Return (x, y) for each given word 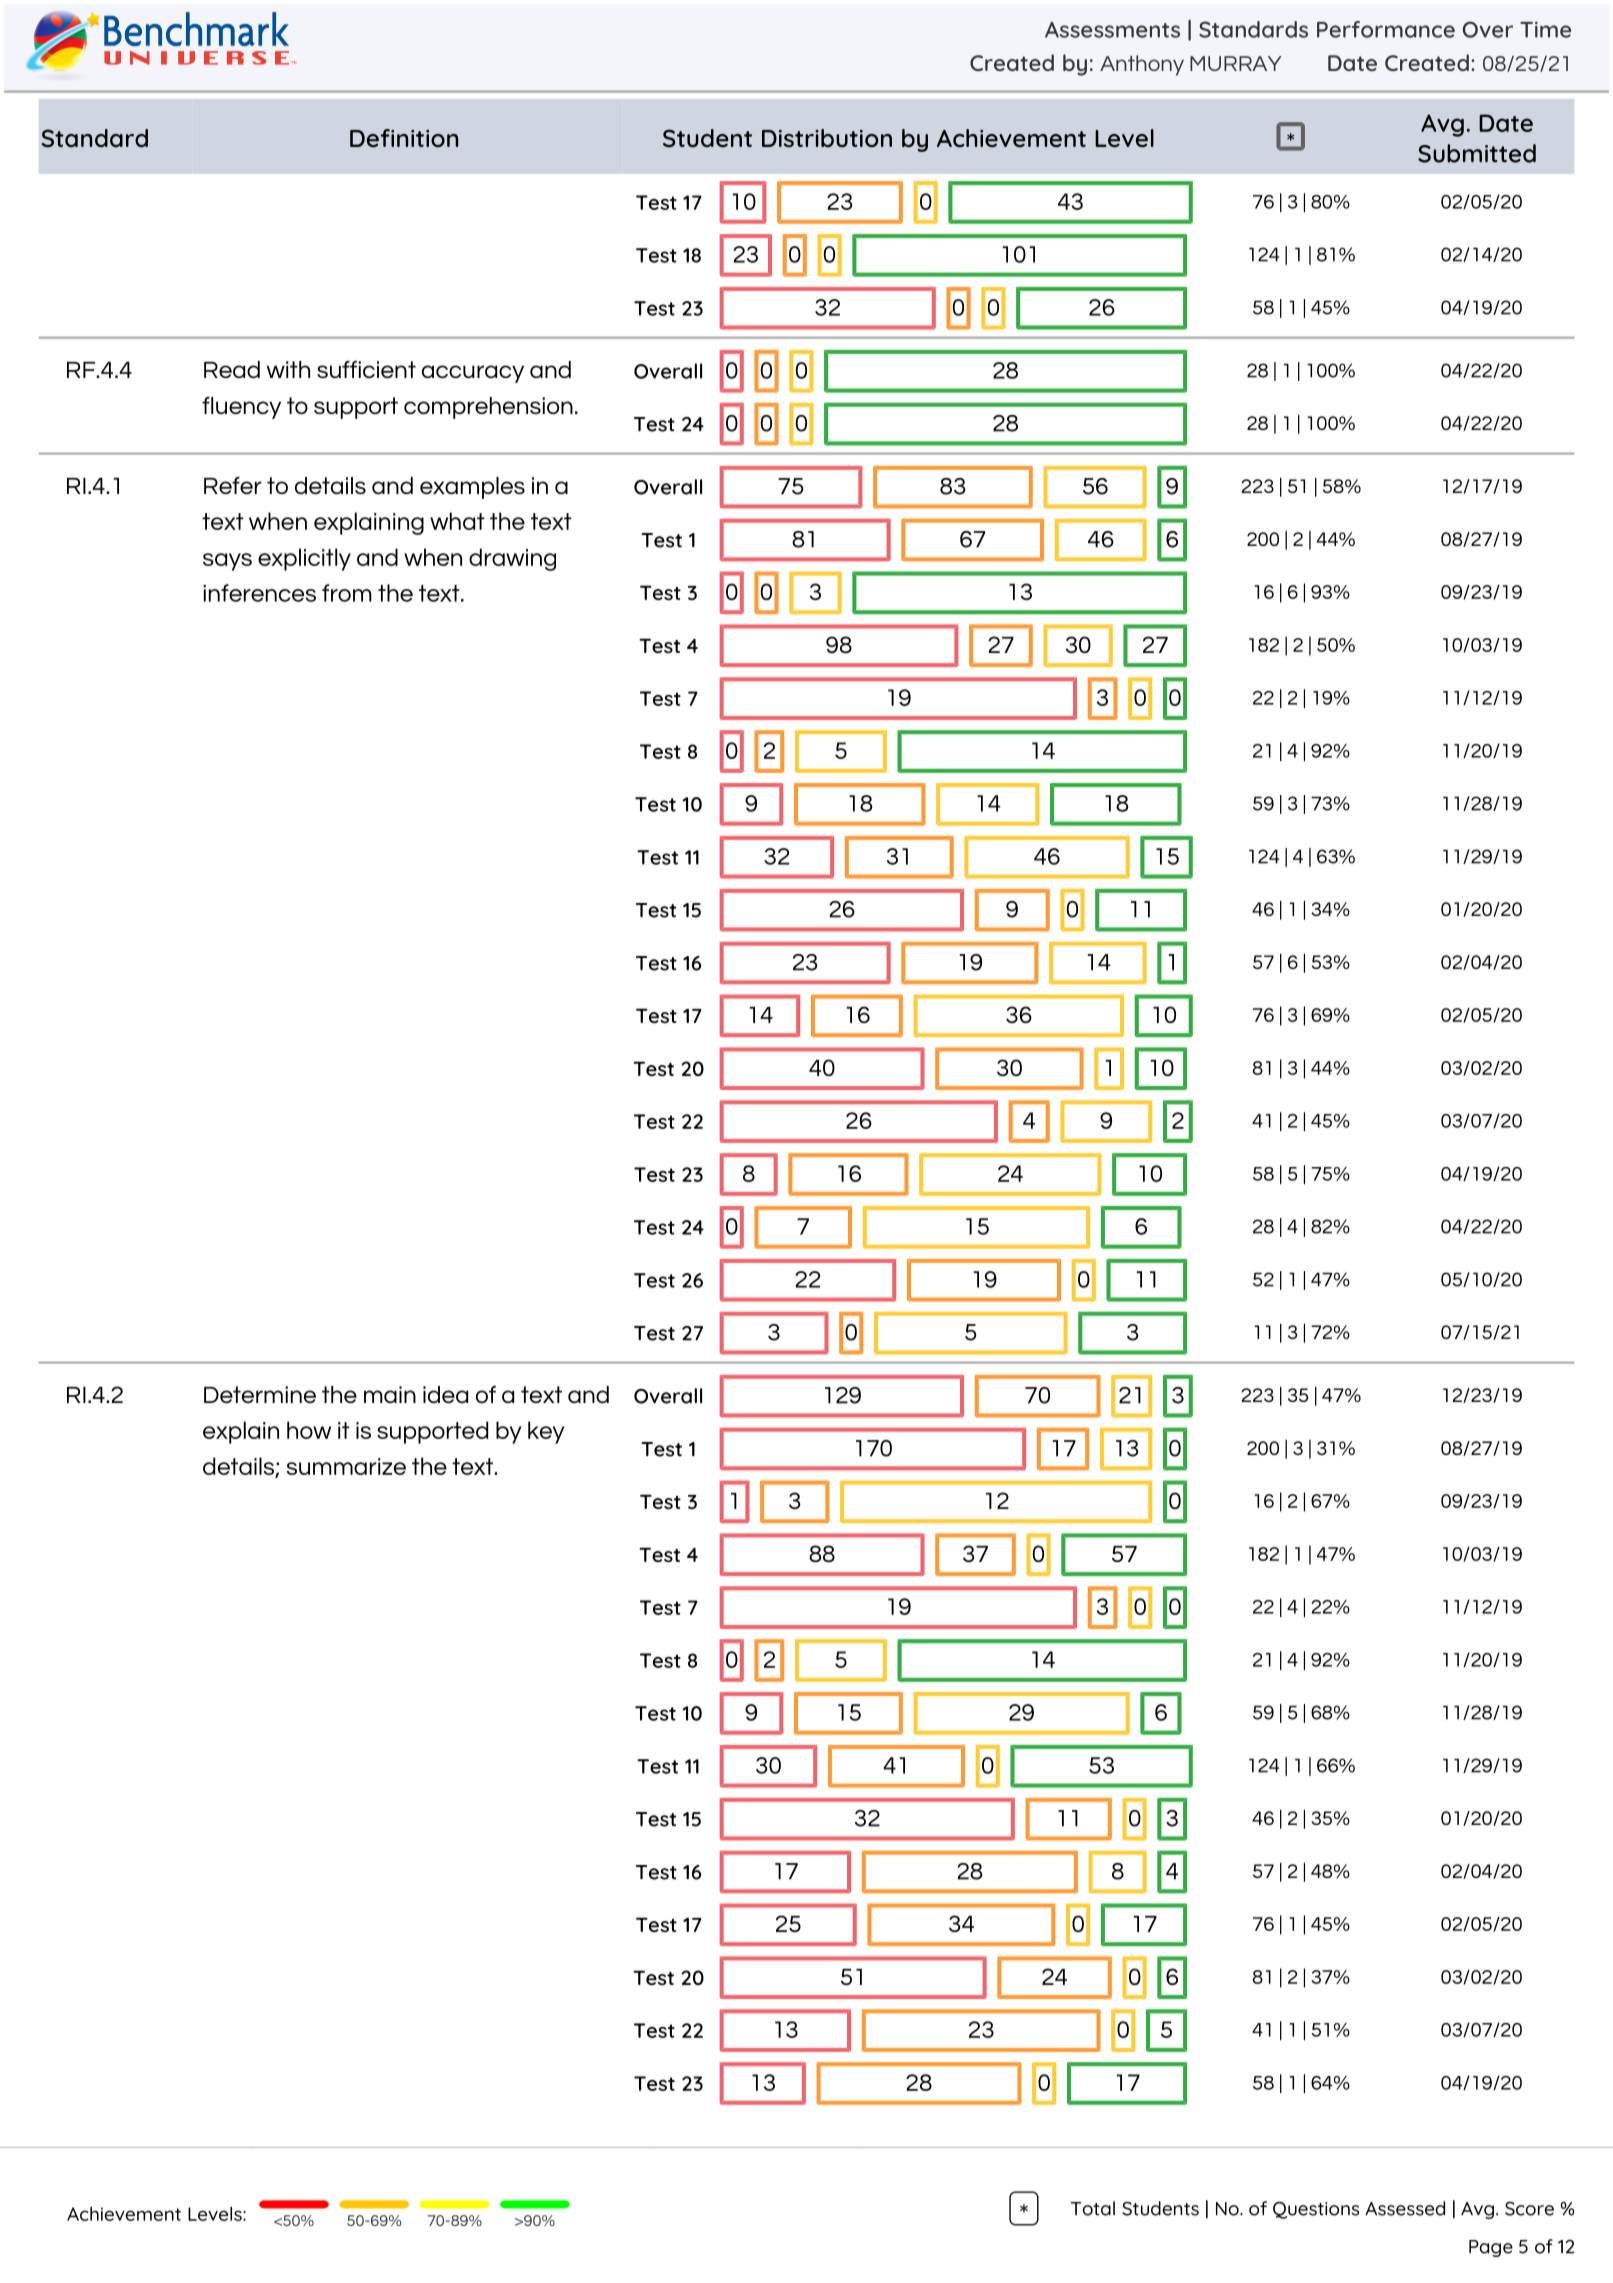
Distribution (827, 138)
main (390, 1394)
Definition (404, 138)
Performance (1386, 29)
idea (445, 1394)
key (546, 1432)
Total (1093, 2208)
